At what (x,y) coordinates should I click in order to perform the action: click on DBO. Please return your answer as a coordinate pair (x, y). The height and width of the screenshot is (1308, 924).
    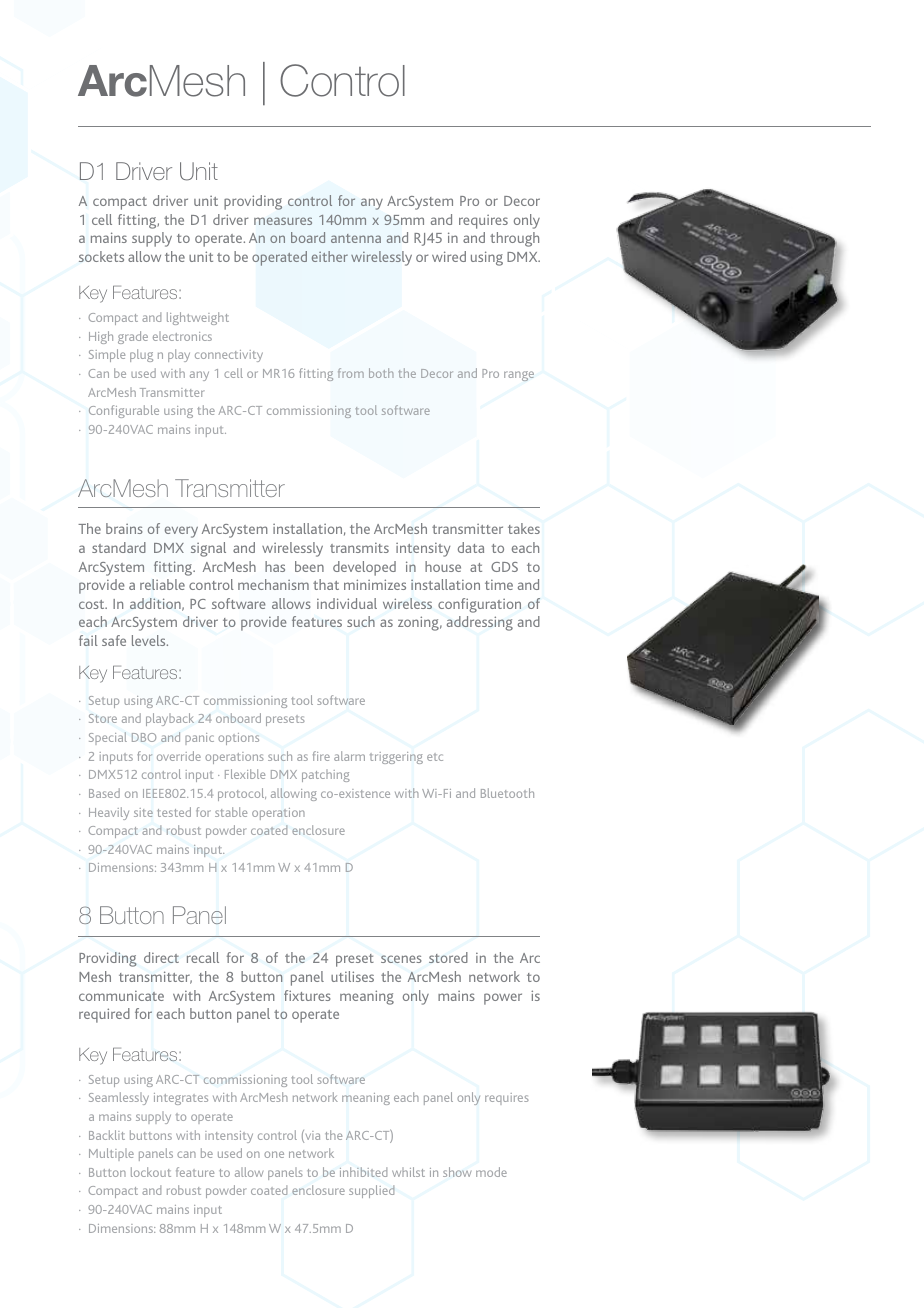
    Looking at the image, I should click on (144, 737).
